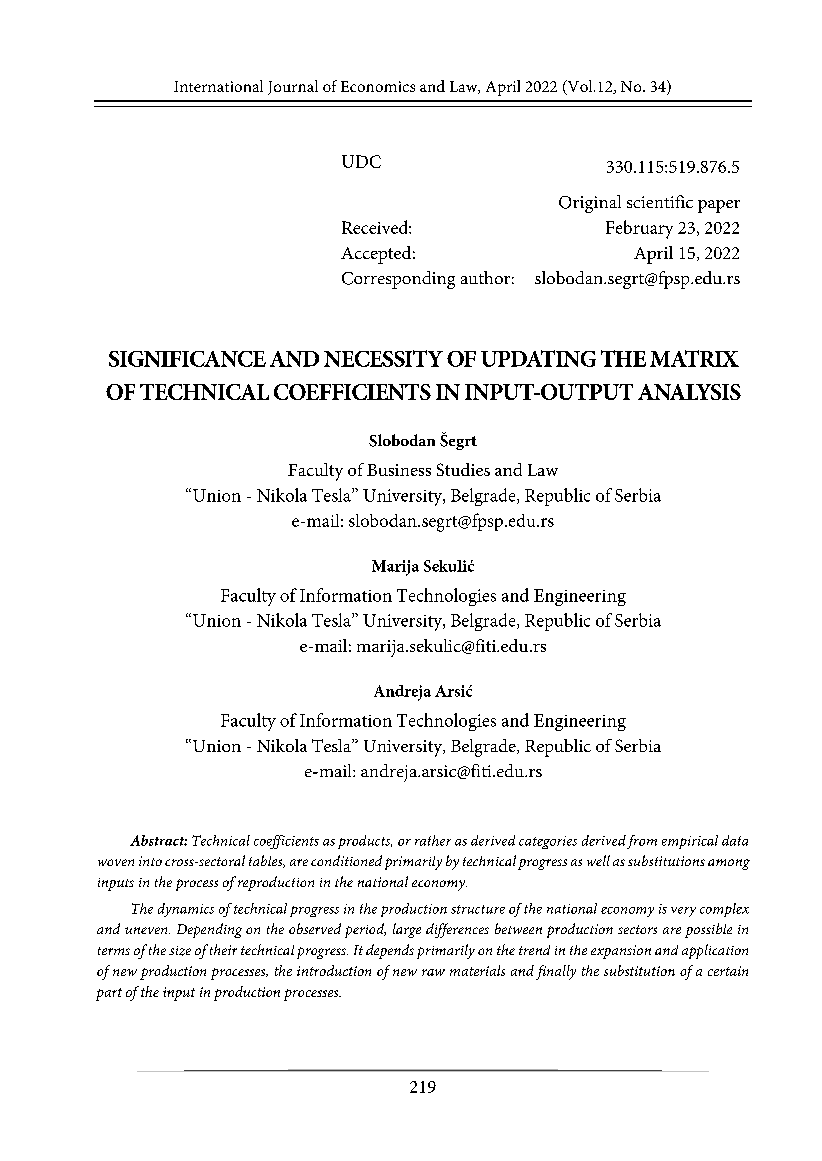 The height and width of the image is (1161, 822). I want to click on Studies, so click(463, 469).
